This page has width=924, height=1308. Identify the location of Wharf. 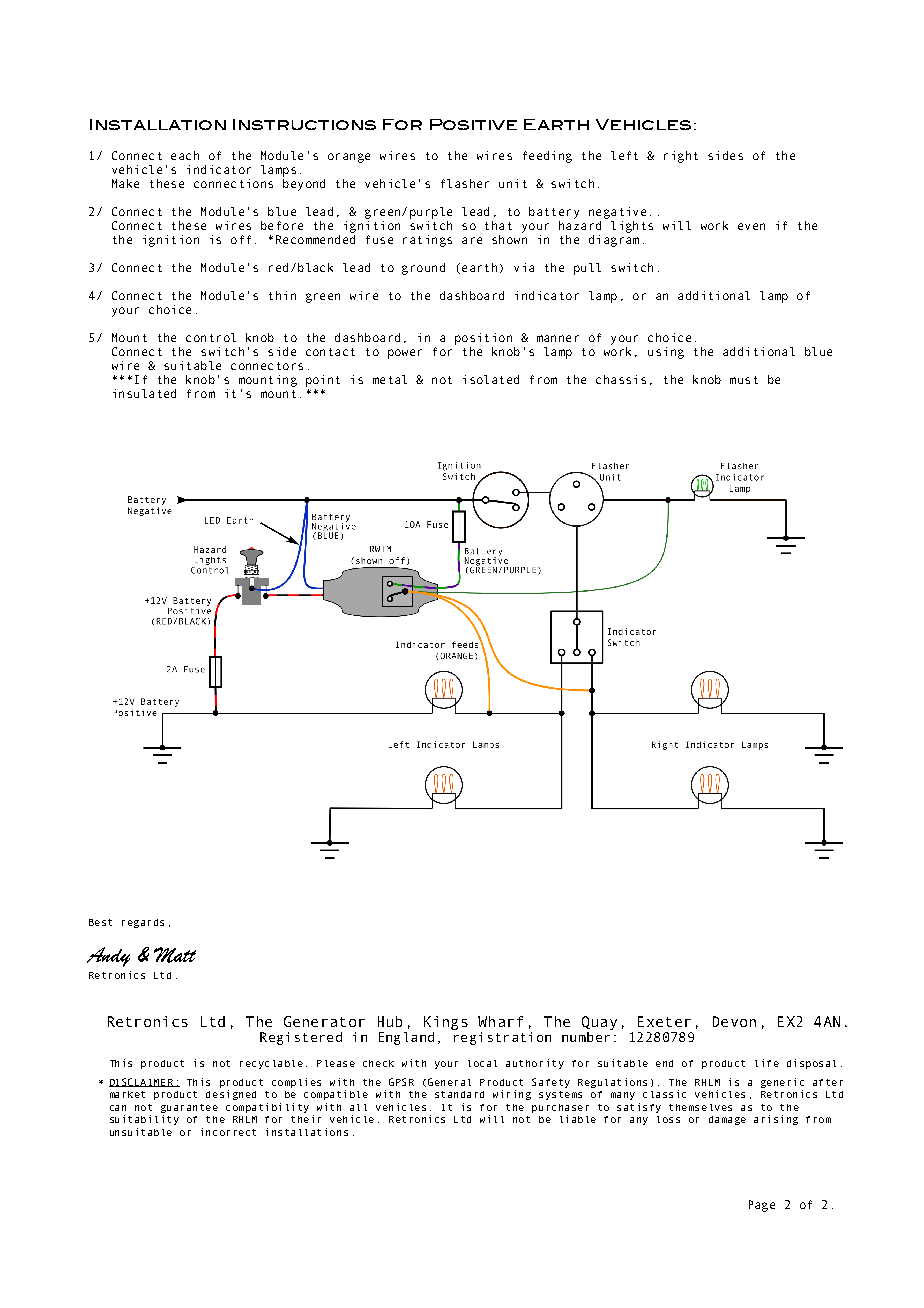
(500, 1021).
